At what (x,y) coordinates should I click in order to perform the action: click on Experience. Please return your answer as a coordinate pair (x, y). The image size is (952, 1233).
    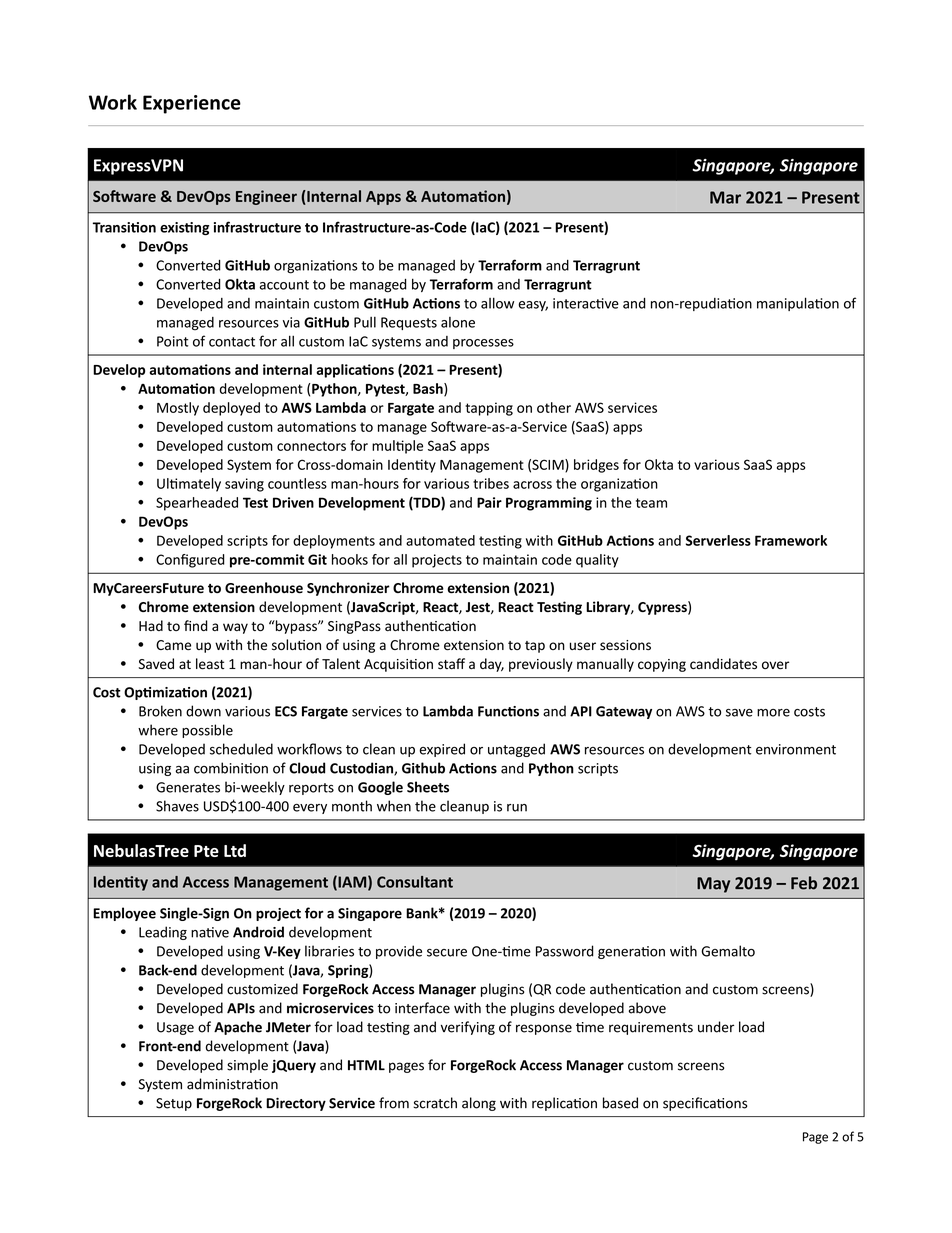
    Looking at the image, I should click on (192, 104).
